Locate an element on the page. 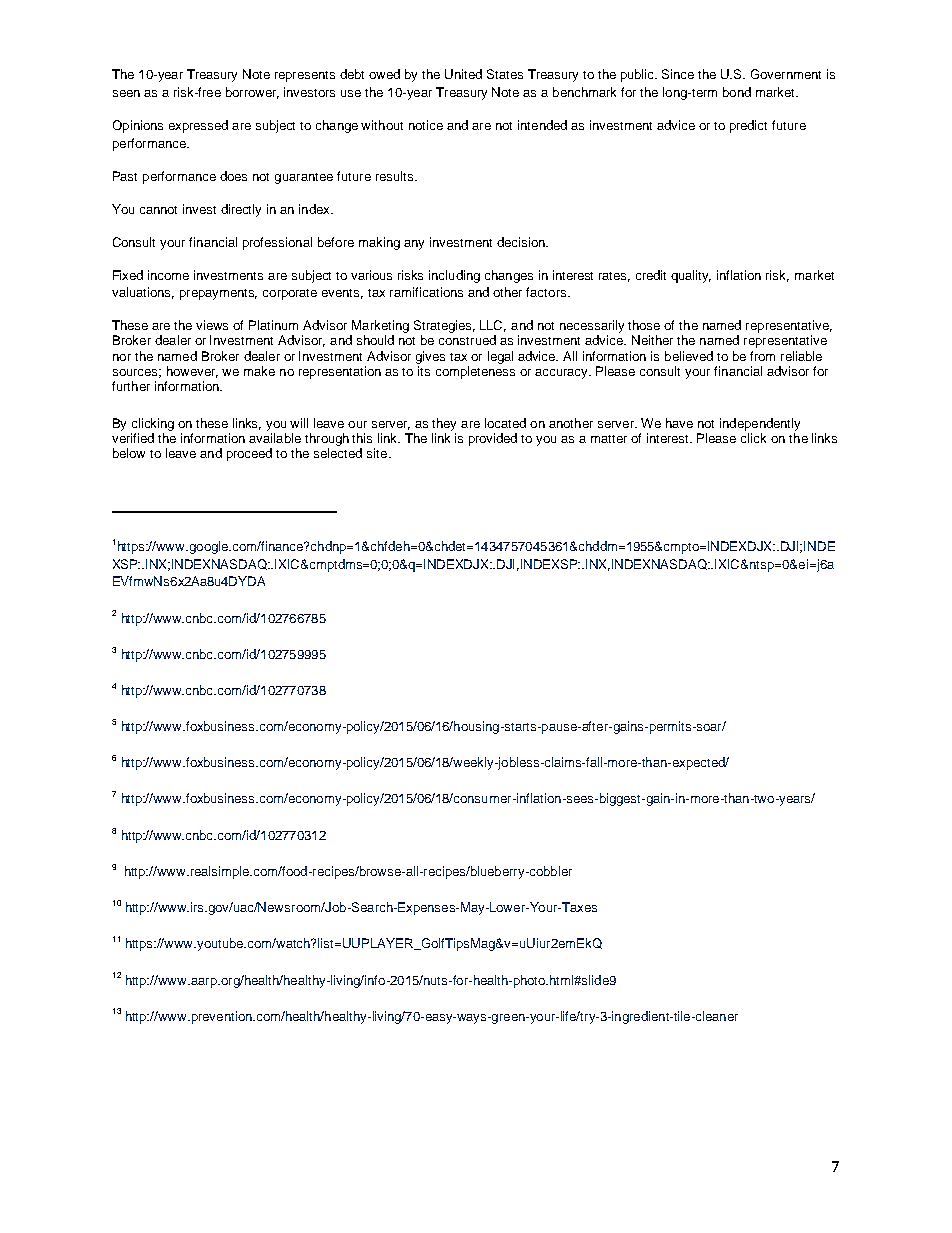 This document has width=952, height=1233. predict is located at coordinates (748, 126).
